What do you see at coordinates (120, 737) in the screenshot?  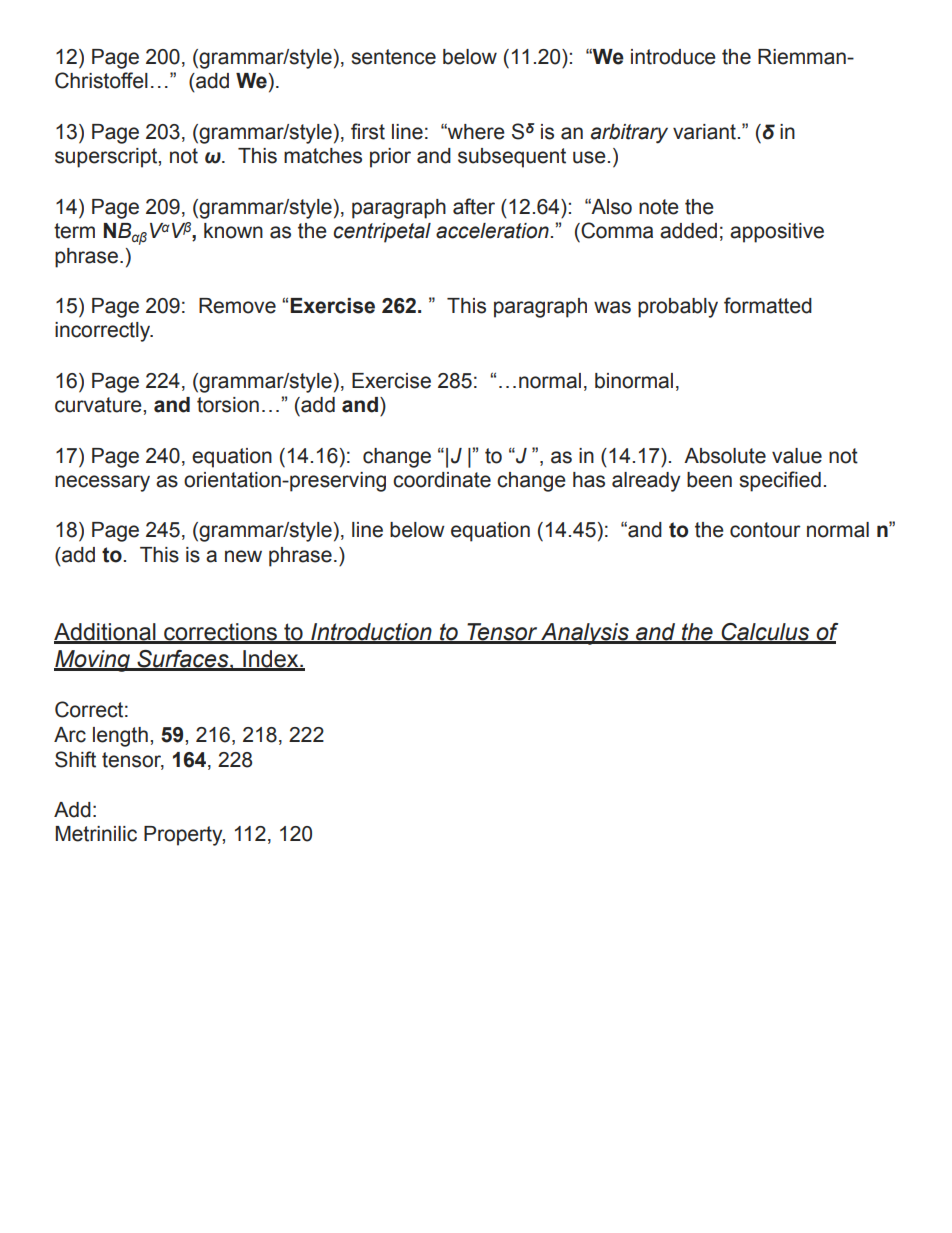 I see `length` at bounding box center [120, 737].
